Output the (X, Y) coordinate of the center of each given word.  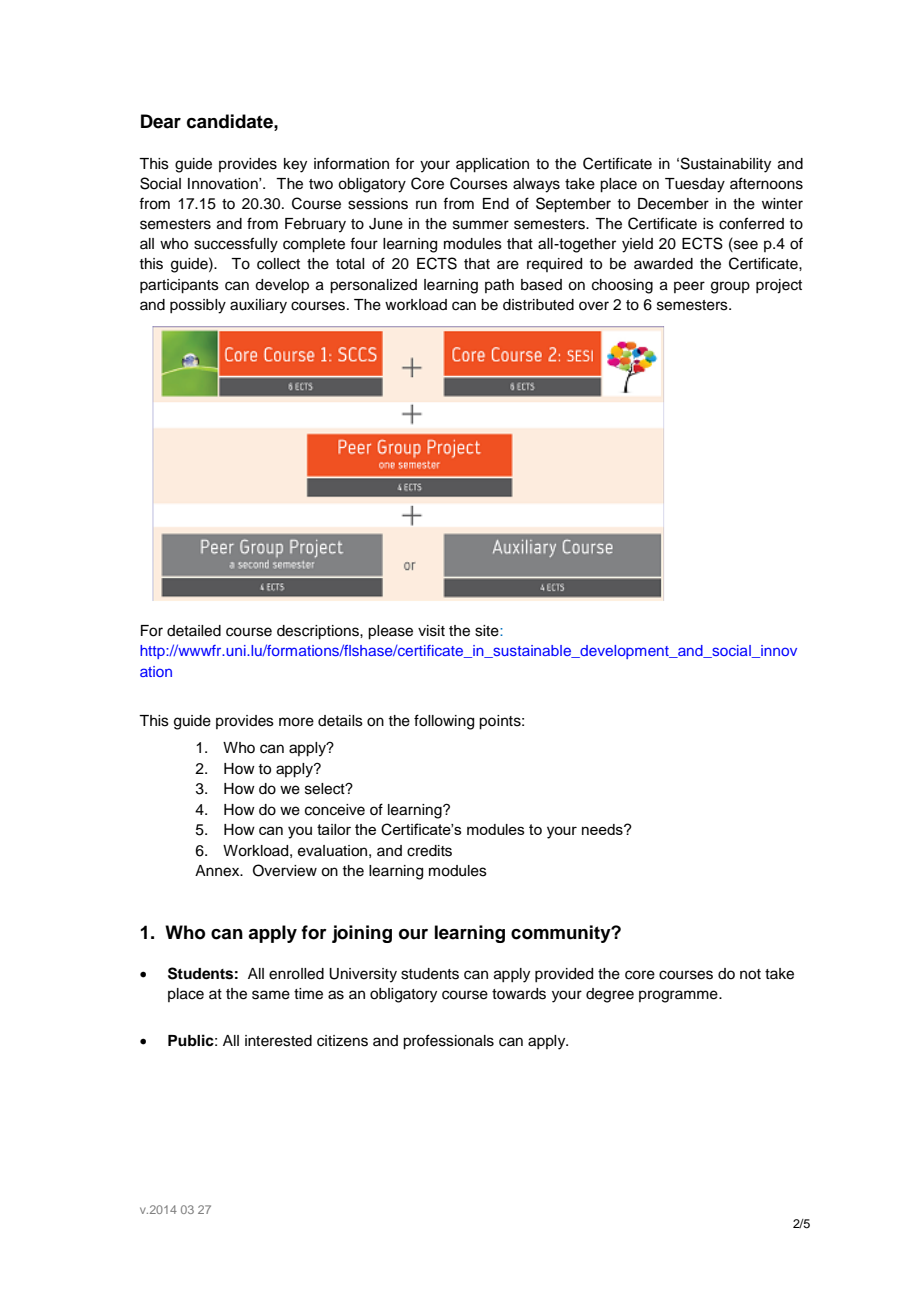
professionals (448, 1042)
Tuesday (695, 185)
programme (679, 996)
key (295, 165)
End (496, 204)
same (271, 995)
